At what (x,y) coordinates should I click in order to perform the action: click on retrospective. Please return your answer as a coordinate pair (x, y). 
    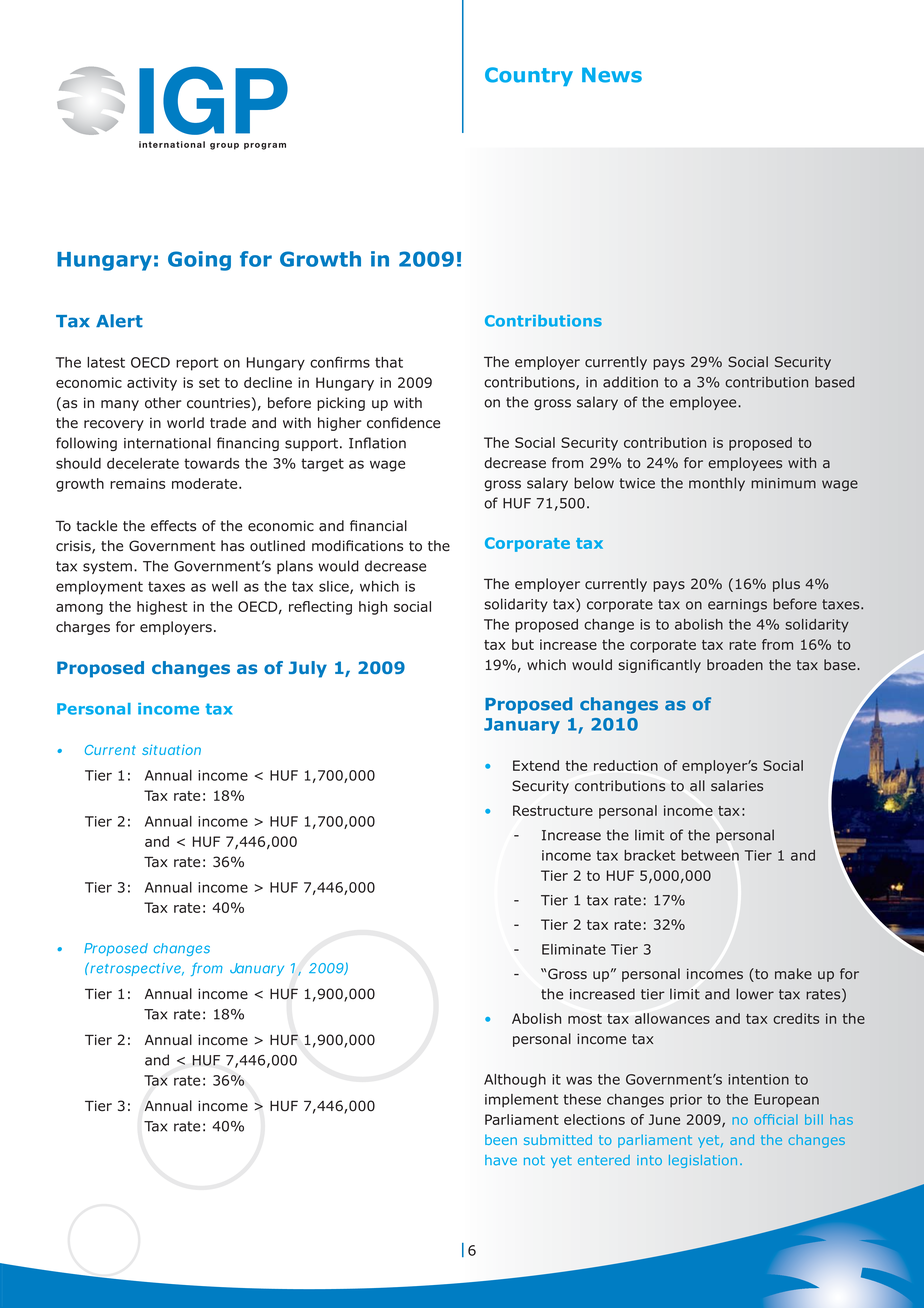
    Looking at the image, I should click on (137, 969).
